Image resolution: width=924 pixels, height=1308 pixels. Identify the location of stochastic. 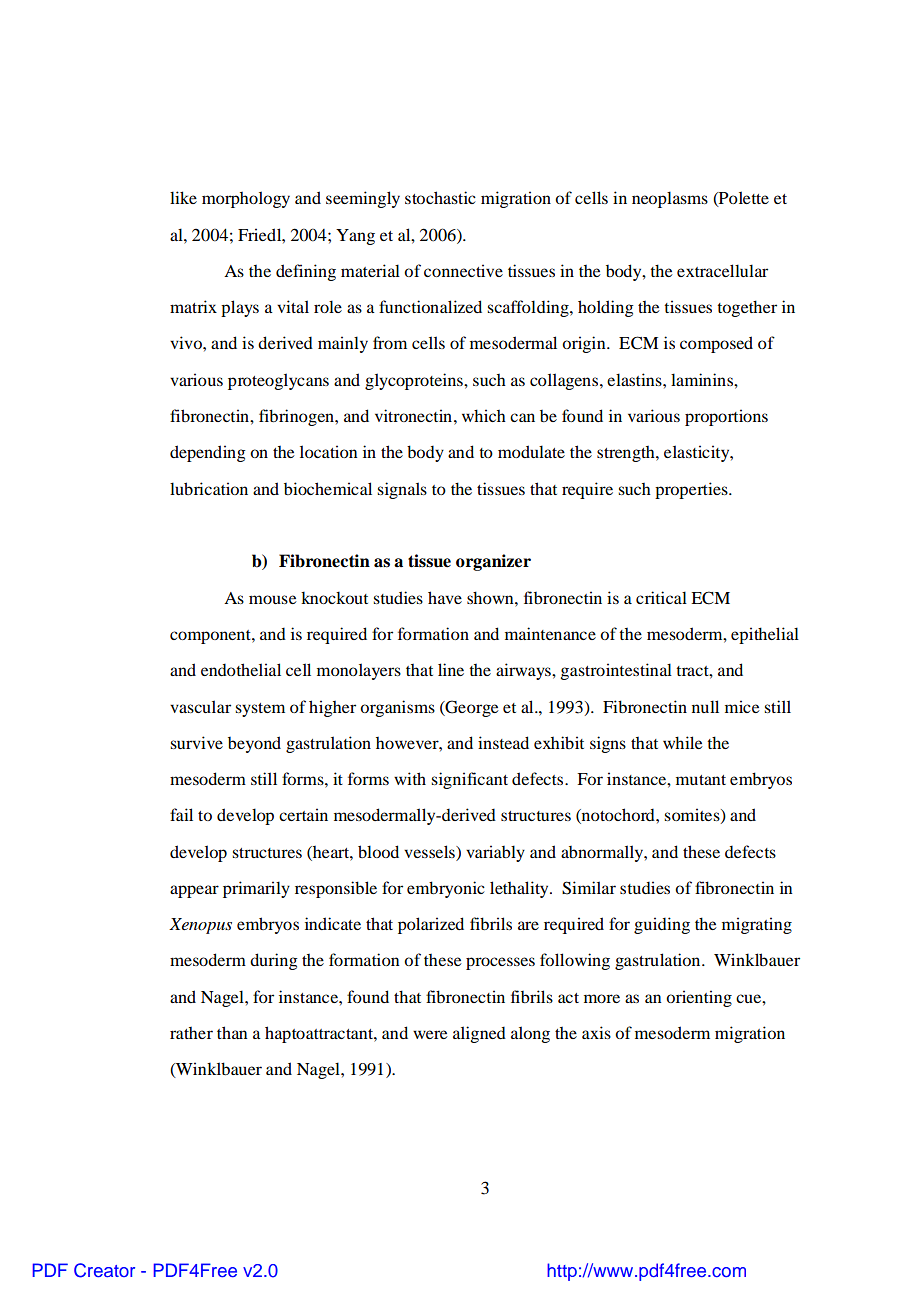
(440, 197).
